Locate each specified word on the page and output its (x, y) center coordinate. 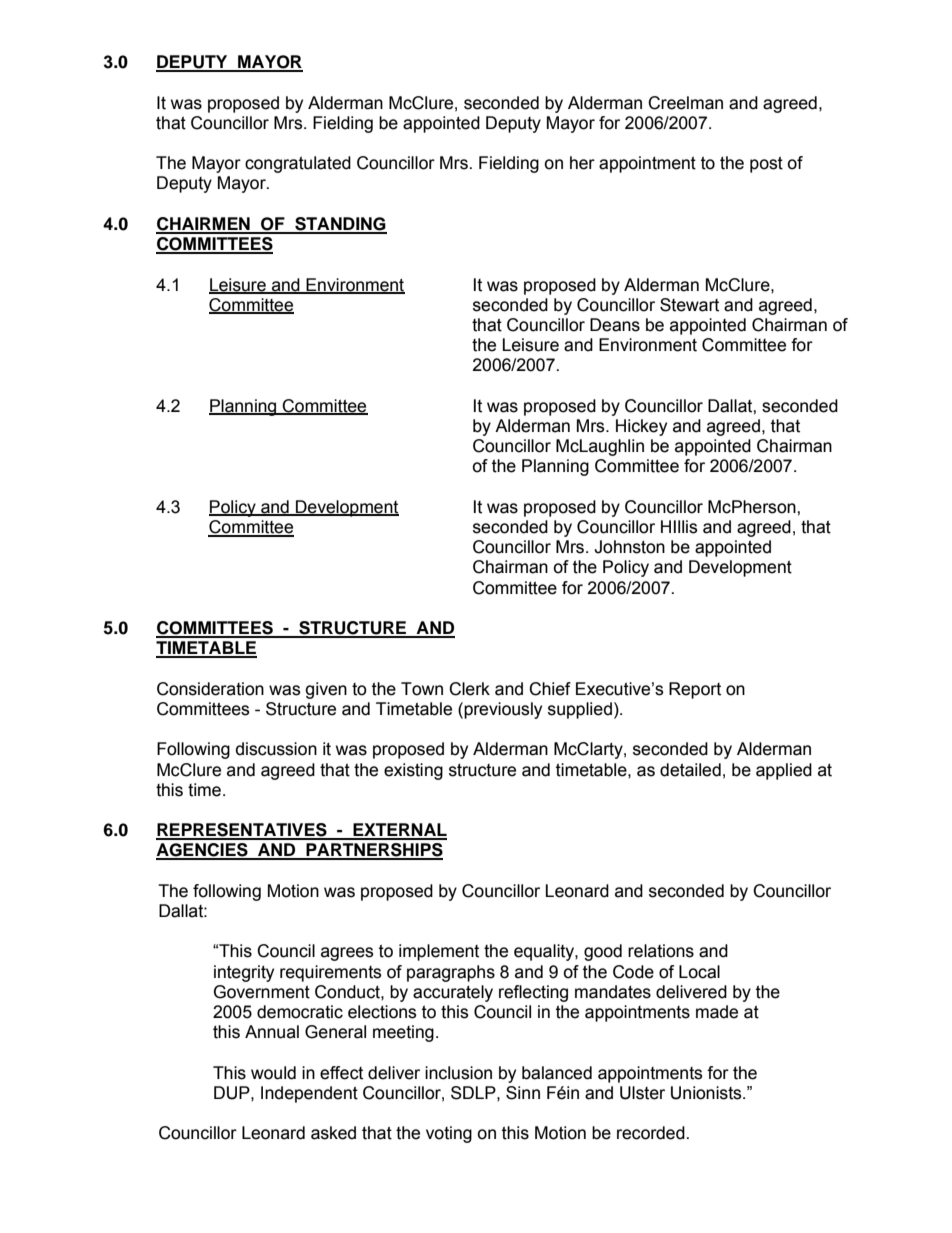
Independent (309, 1094)
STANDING (340, 225)
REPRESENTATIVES (242, 831)
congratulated (298, 164)
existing (413, 771)
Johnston (629, 547)
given (326, 690)
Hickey (641, 427)
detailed (690, 770)
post (766, 164)
